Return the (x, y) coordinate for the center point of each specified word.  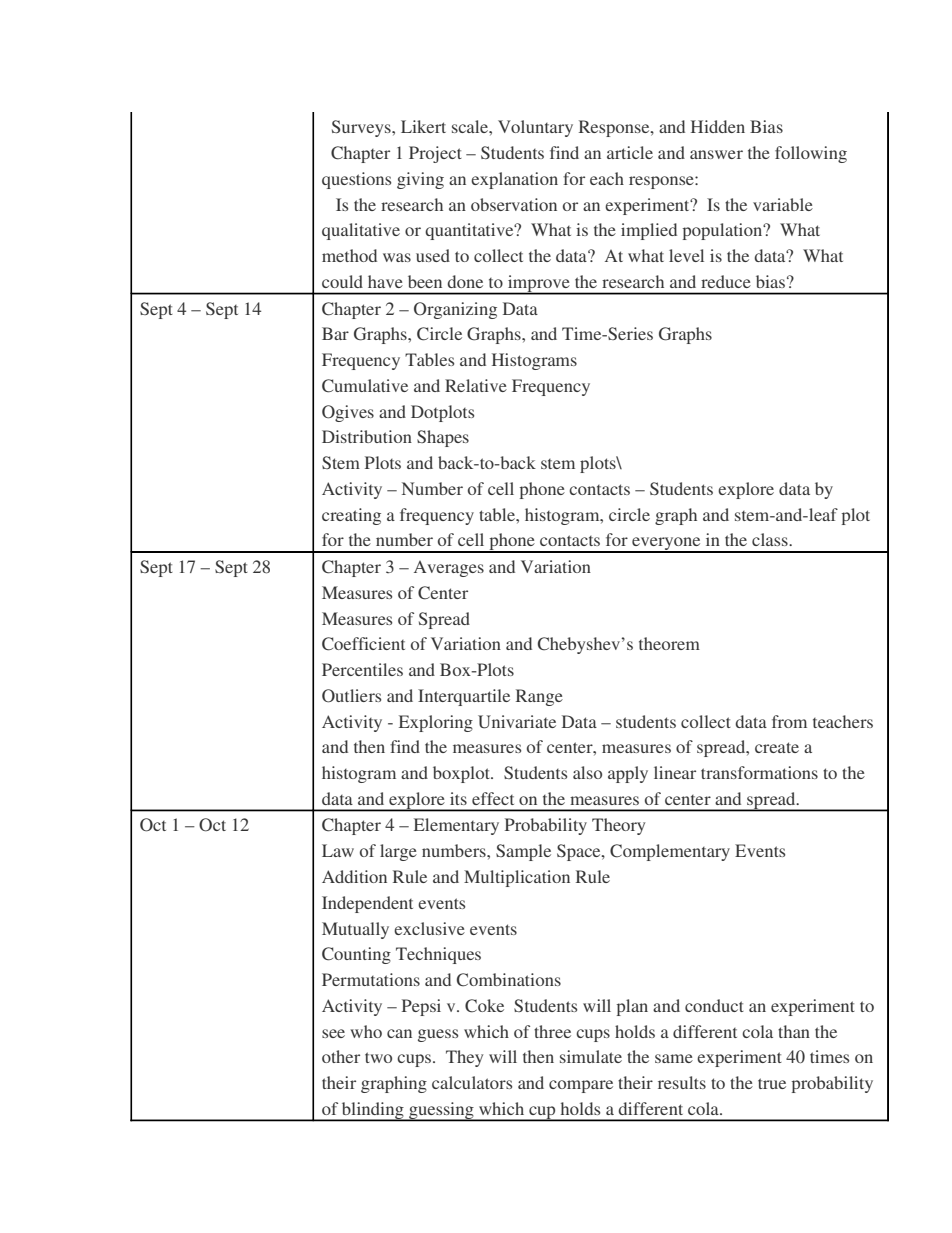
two (378, 1057)
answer (716, 154)
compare (581, 1086)
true (772, 1083)
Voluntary (535, 128)
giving (420, 180)
